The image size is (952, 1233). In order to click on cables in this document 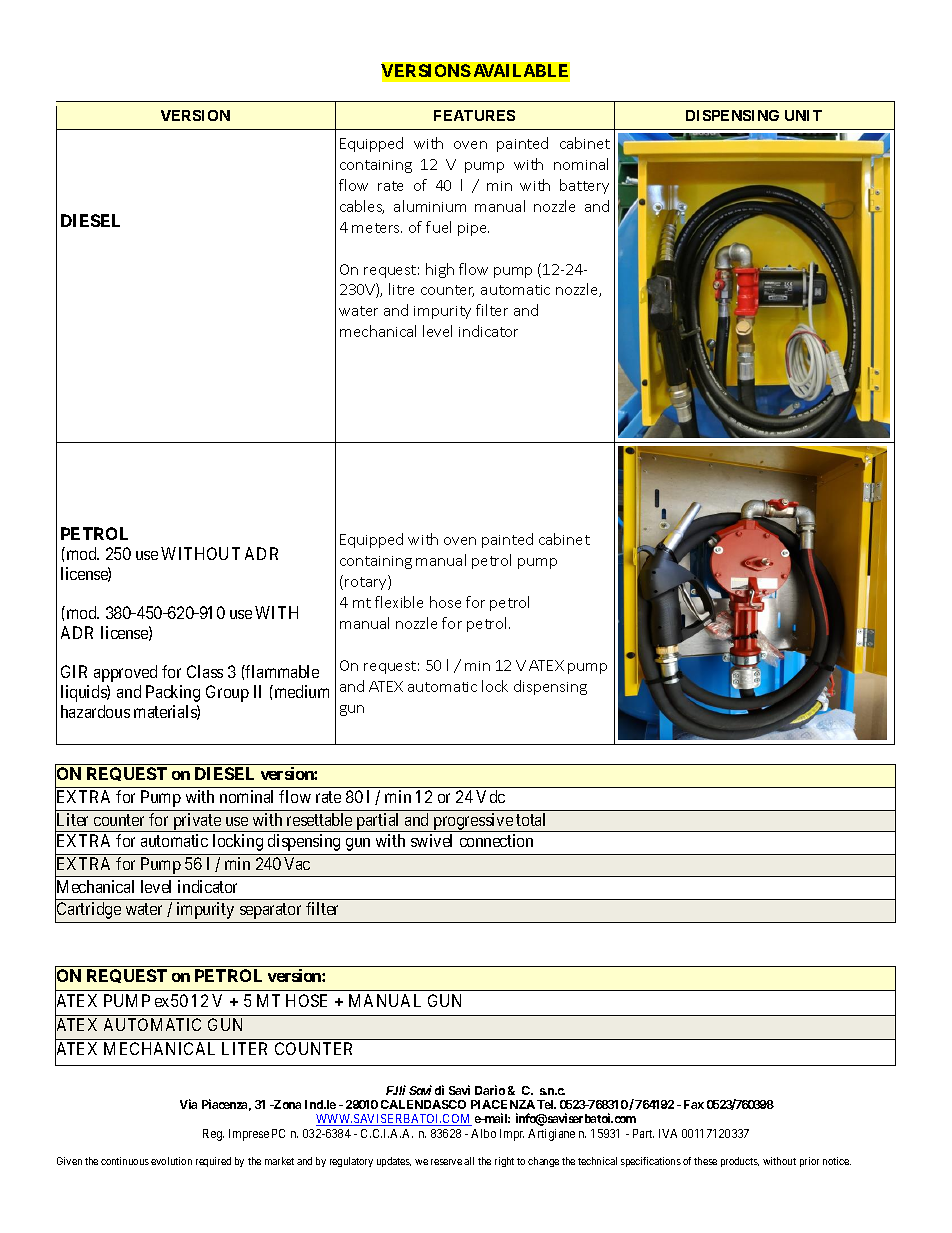, I will do `click(362, 207)`.
